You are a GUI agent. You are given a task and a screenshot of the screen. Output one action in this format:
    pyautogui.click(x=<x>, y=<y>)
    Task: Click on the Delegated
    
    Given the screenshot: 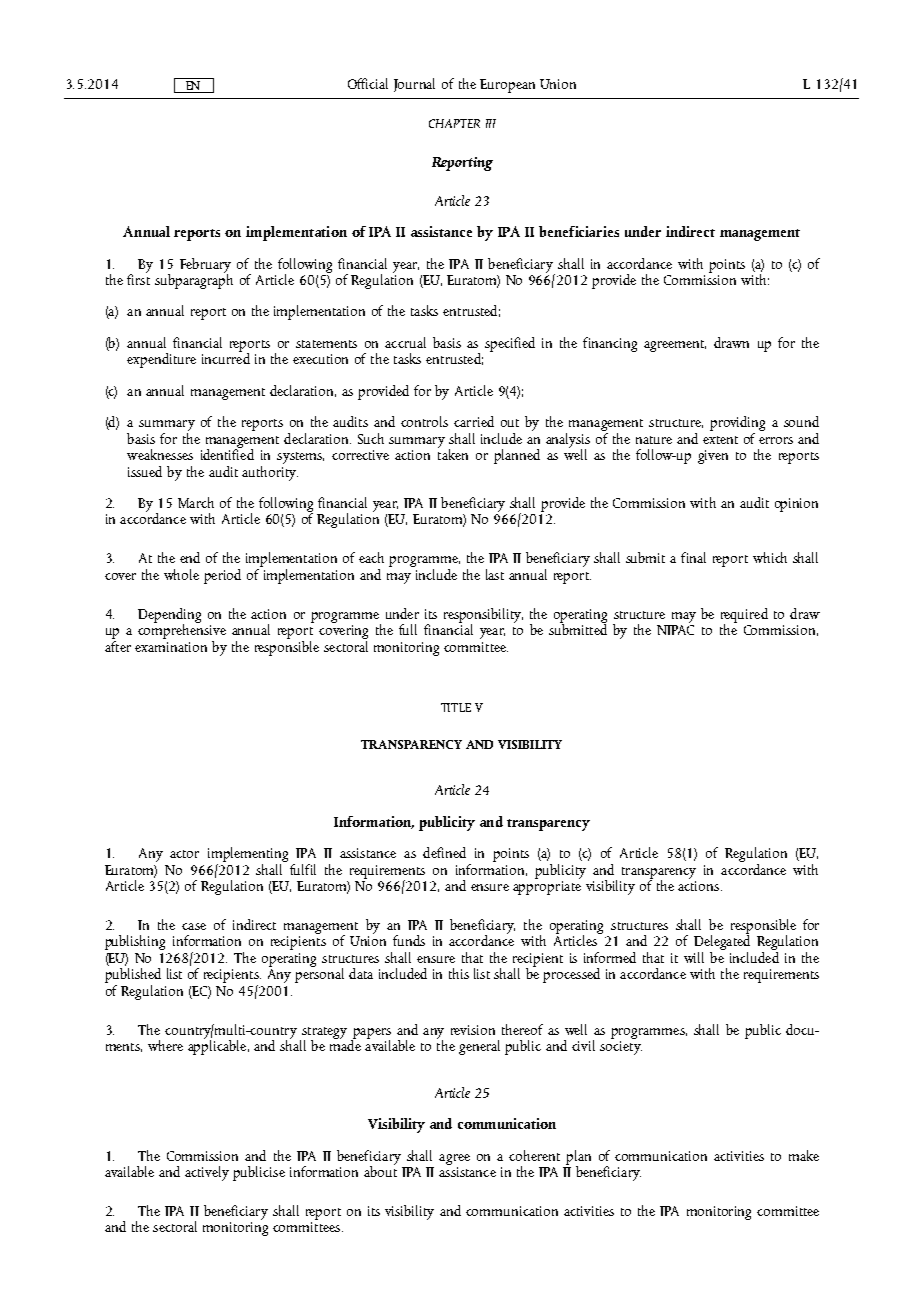 What is the action you would take?
    pyautogui.click(x=722, y=943)
